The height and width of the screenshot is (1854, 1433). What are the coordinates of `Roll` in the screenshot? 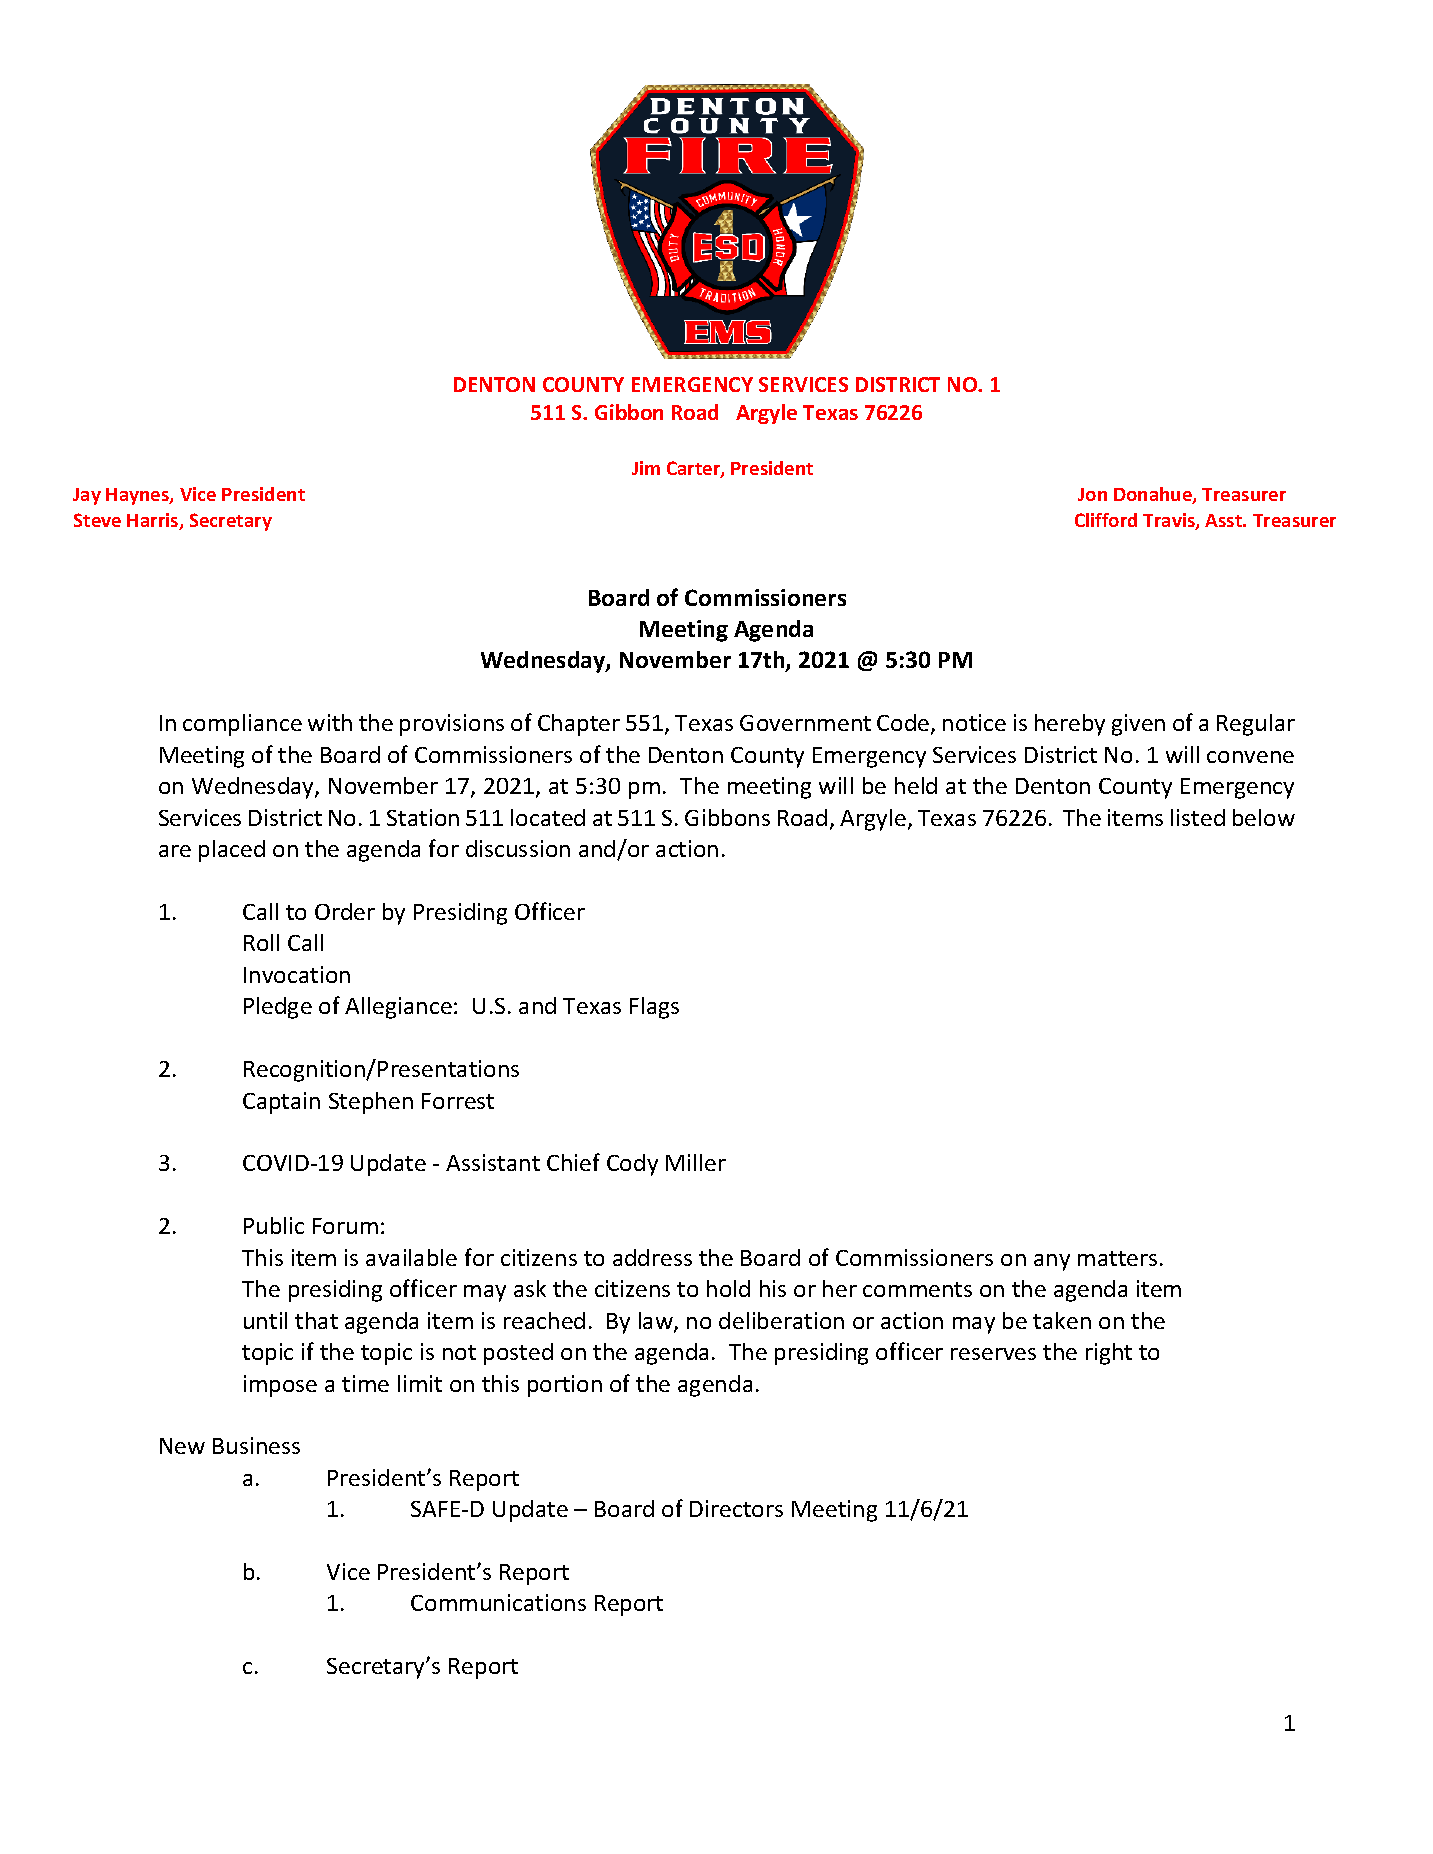 It's located at (261, 942).
